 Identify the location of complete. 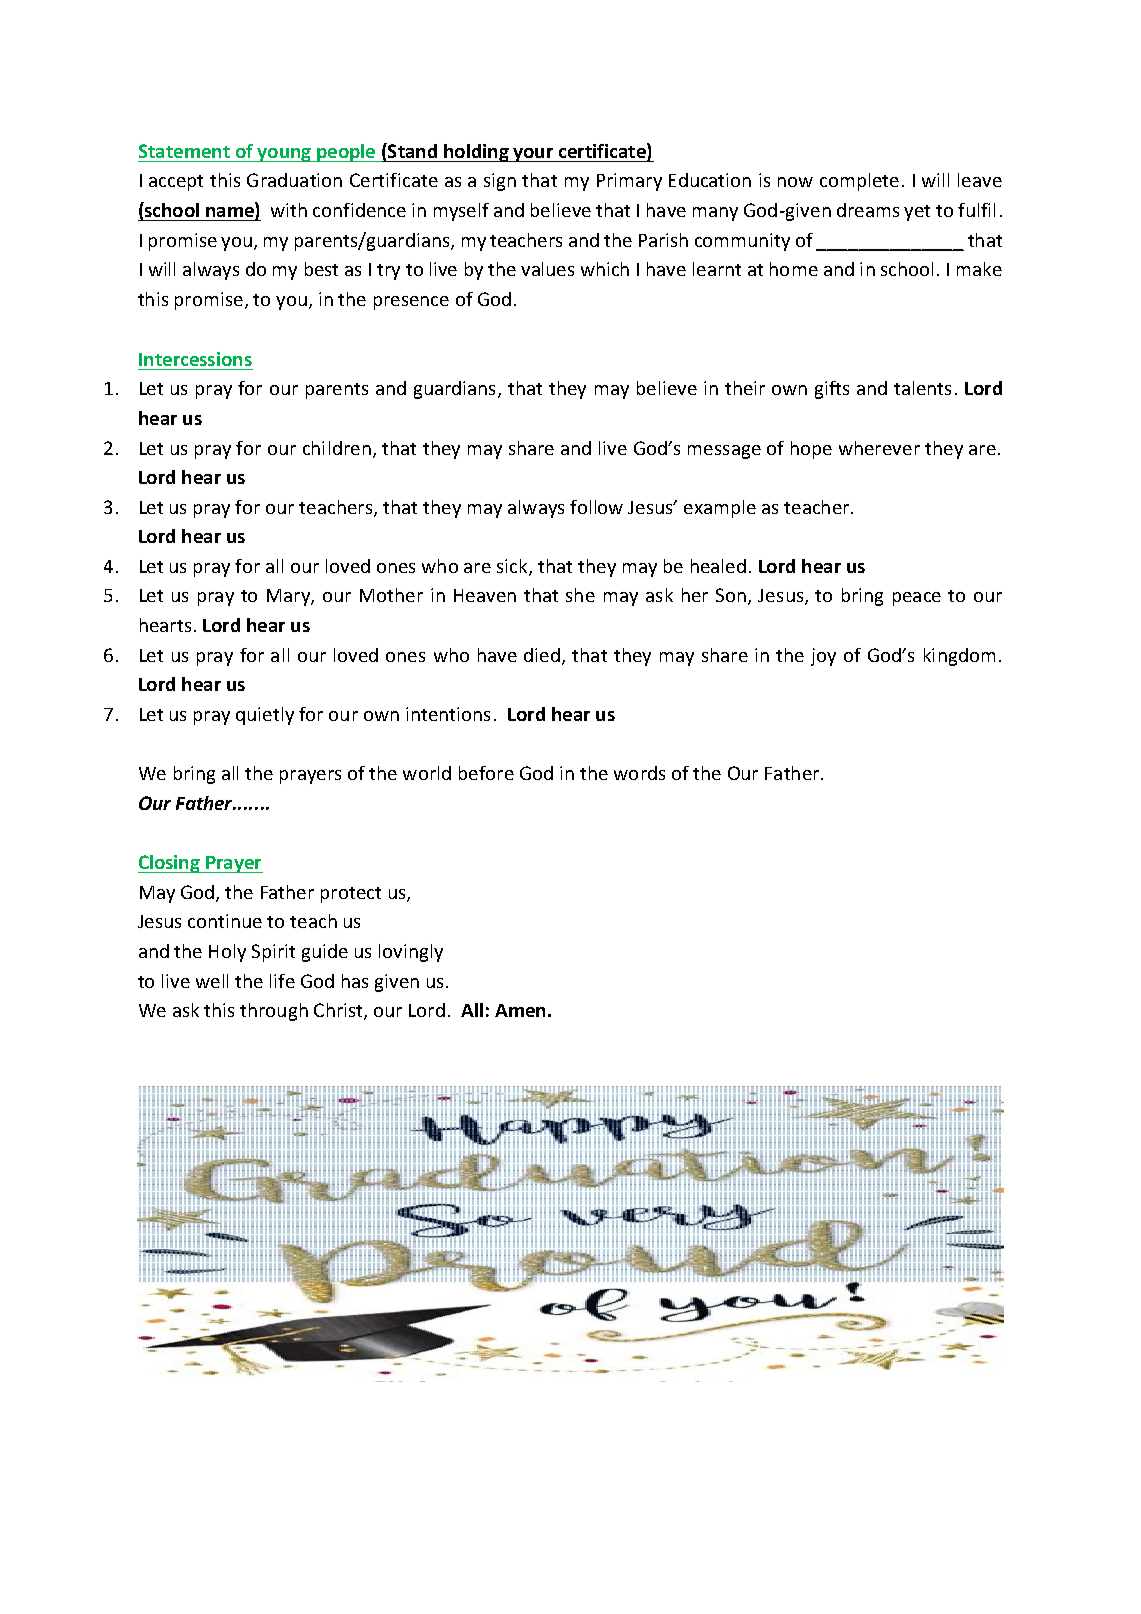
(859, 182).
